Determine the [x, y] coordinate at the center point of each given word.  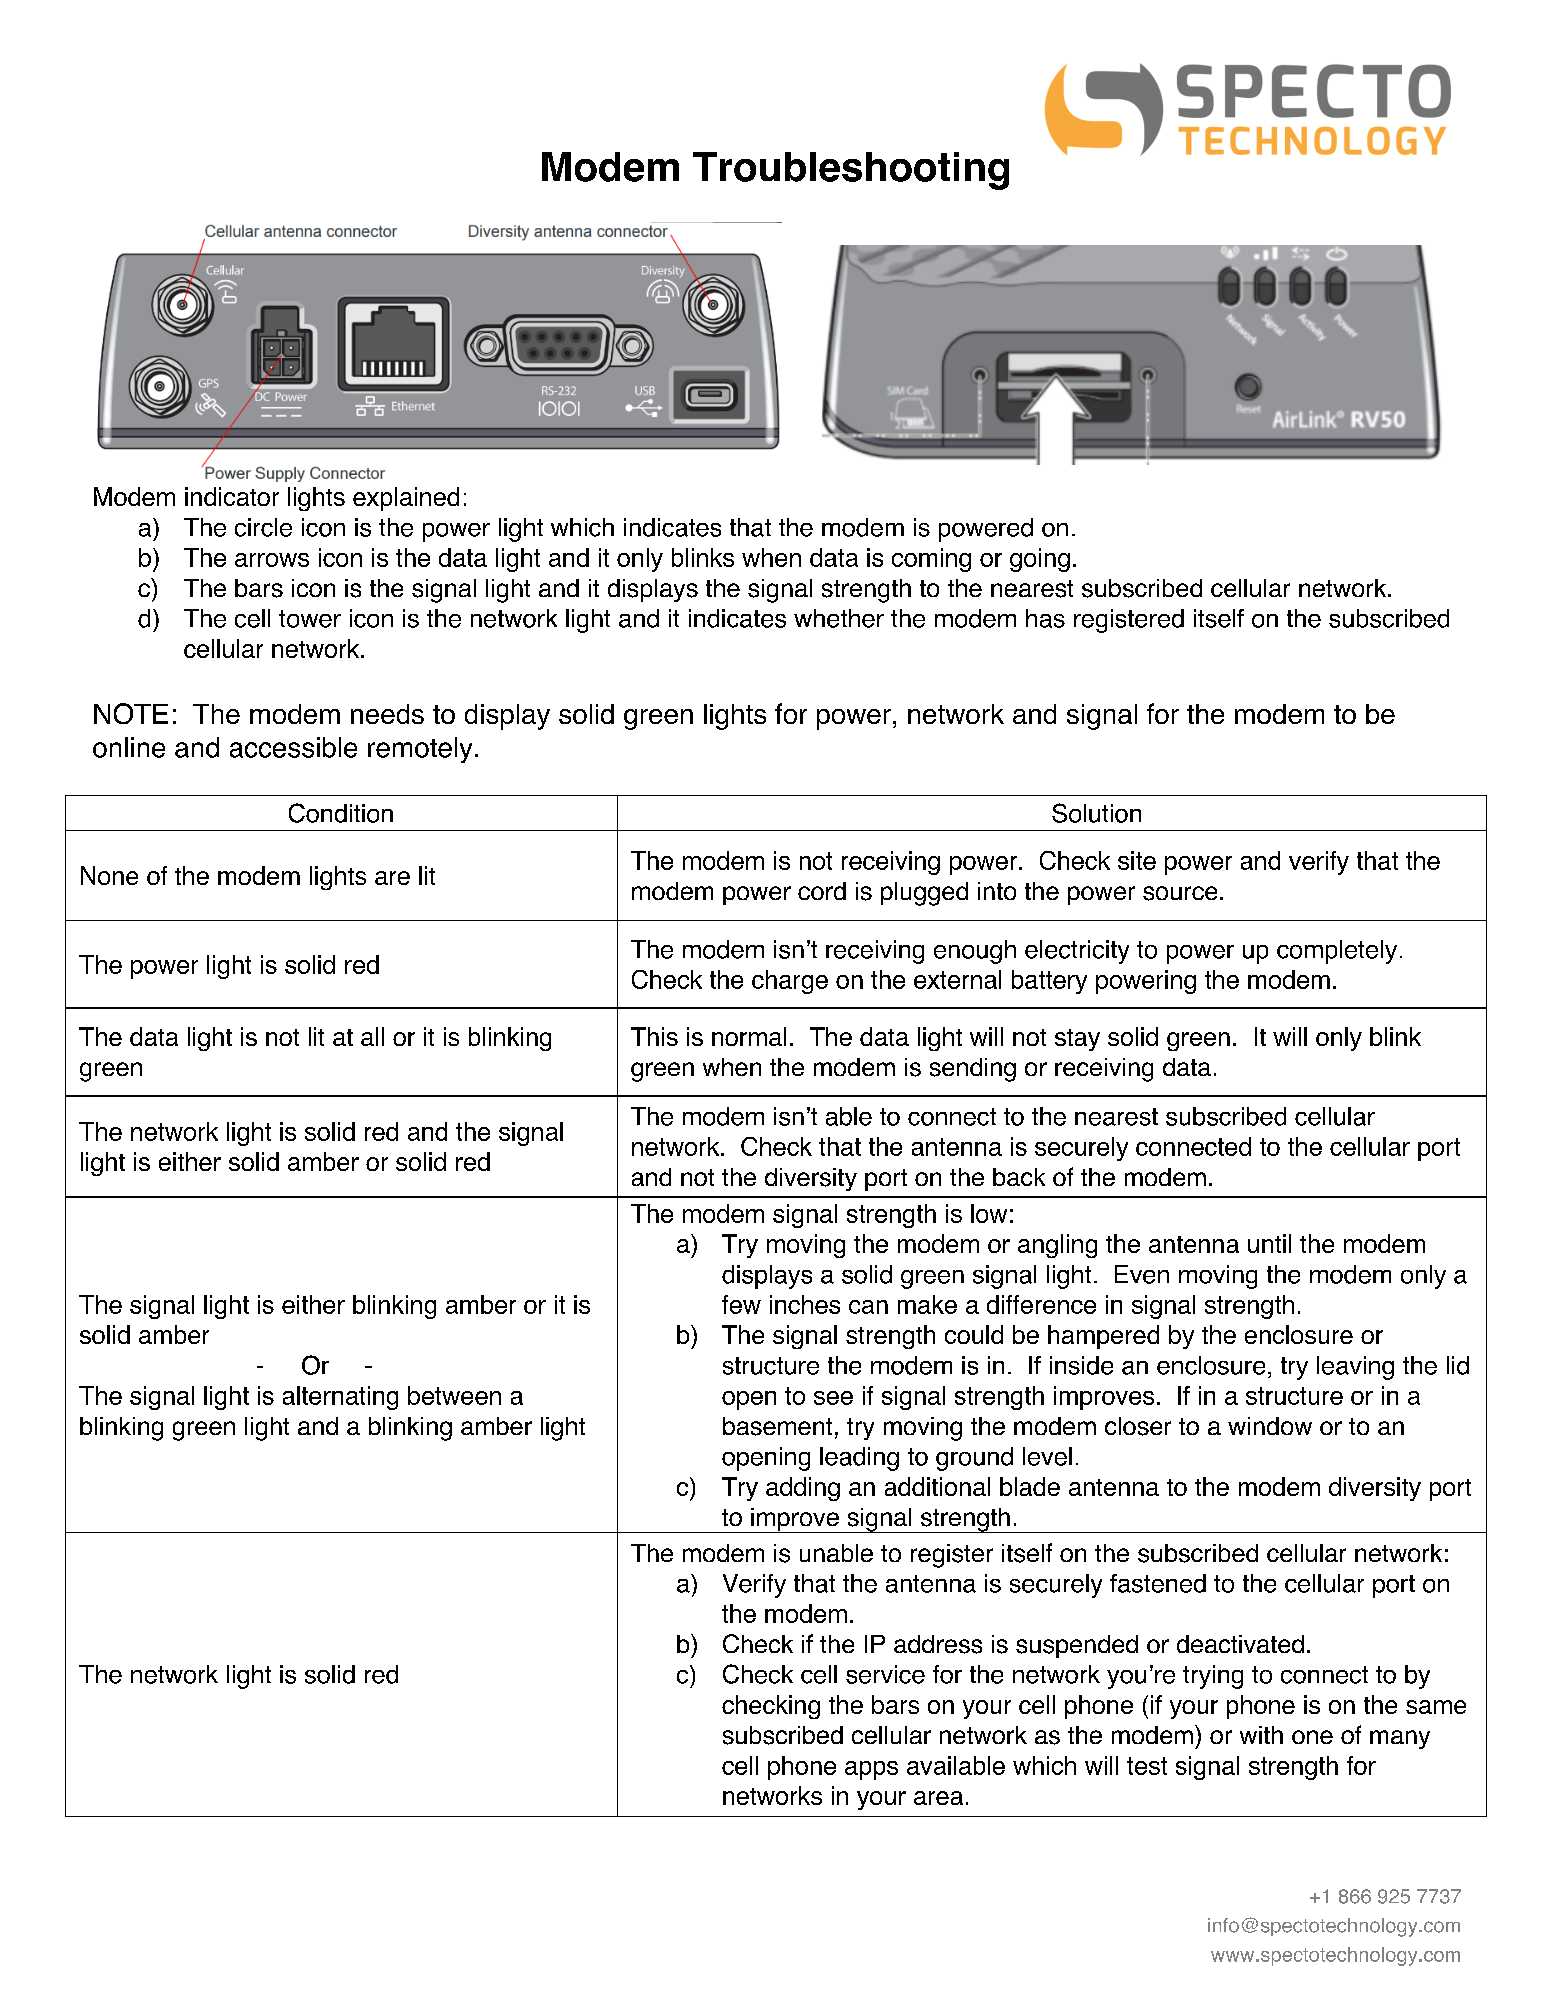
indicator [232, 496]
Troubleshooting [851, 171]
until [1269, 1243]
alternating [340, 1398]
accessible [293, 747]
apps [871, 1770]
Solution [1096, 813]
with [1261, 1735]
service [885, 1674]
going [1040, 560]
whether [839, 618]
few [741, 1304]
